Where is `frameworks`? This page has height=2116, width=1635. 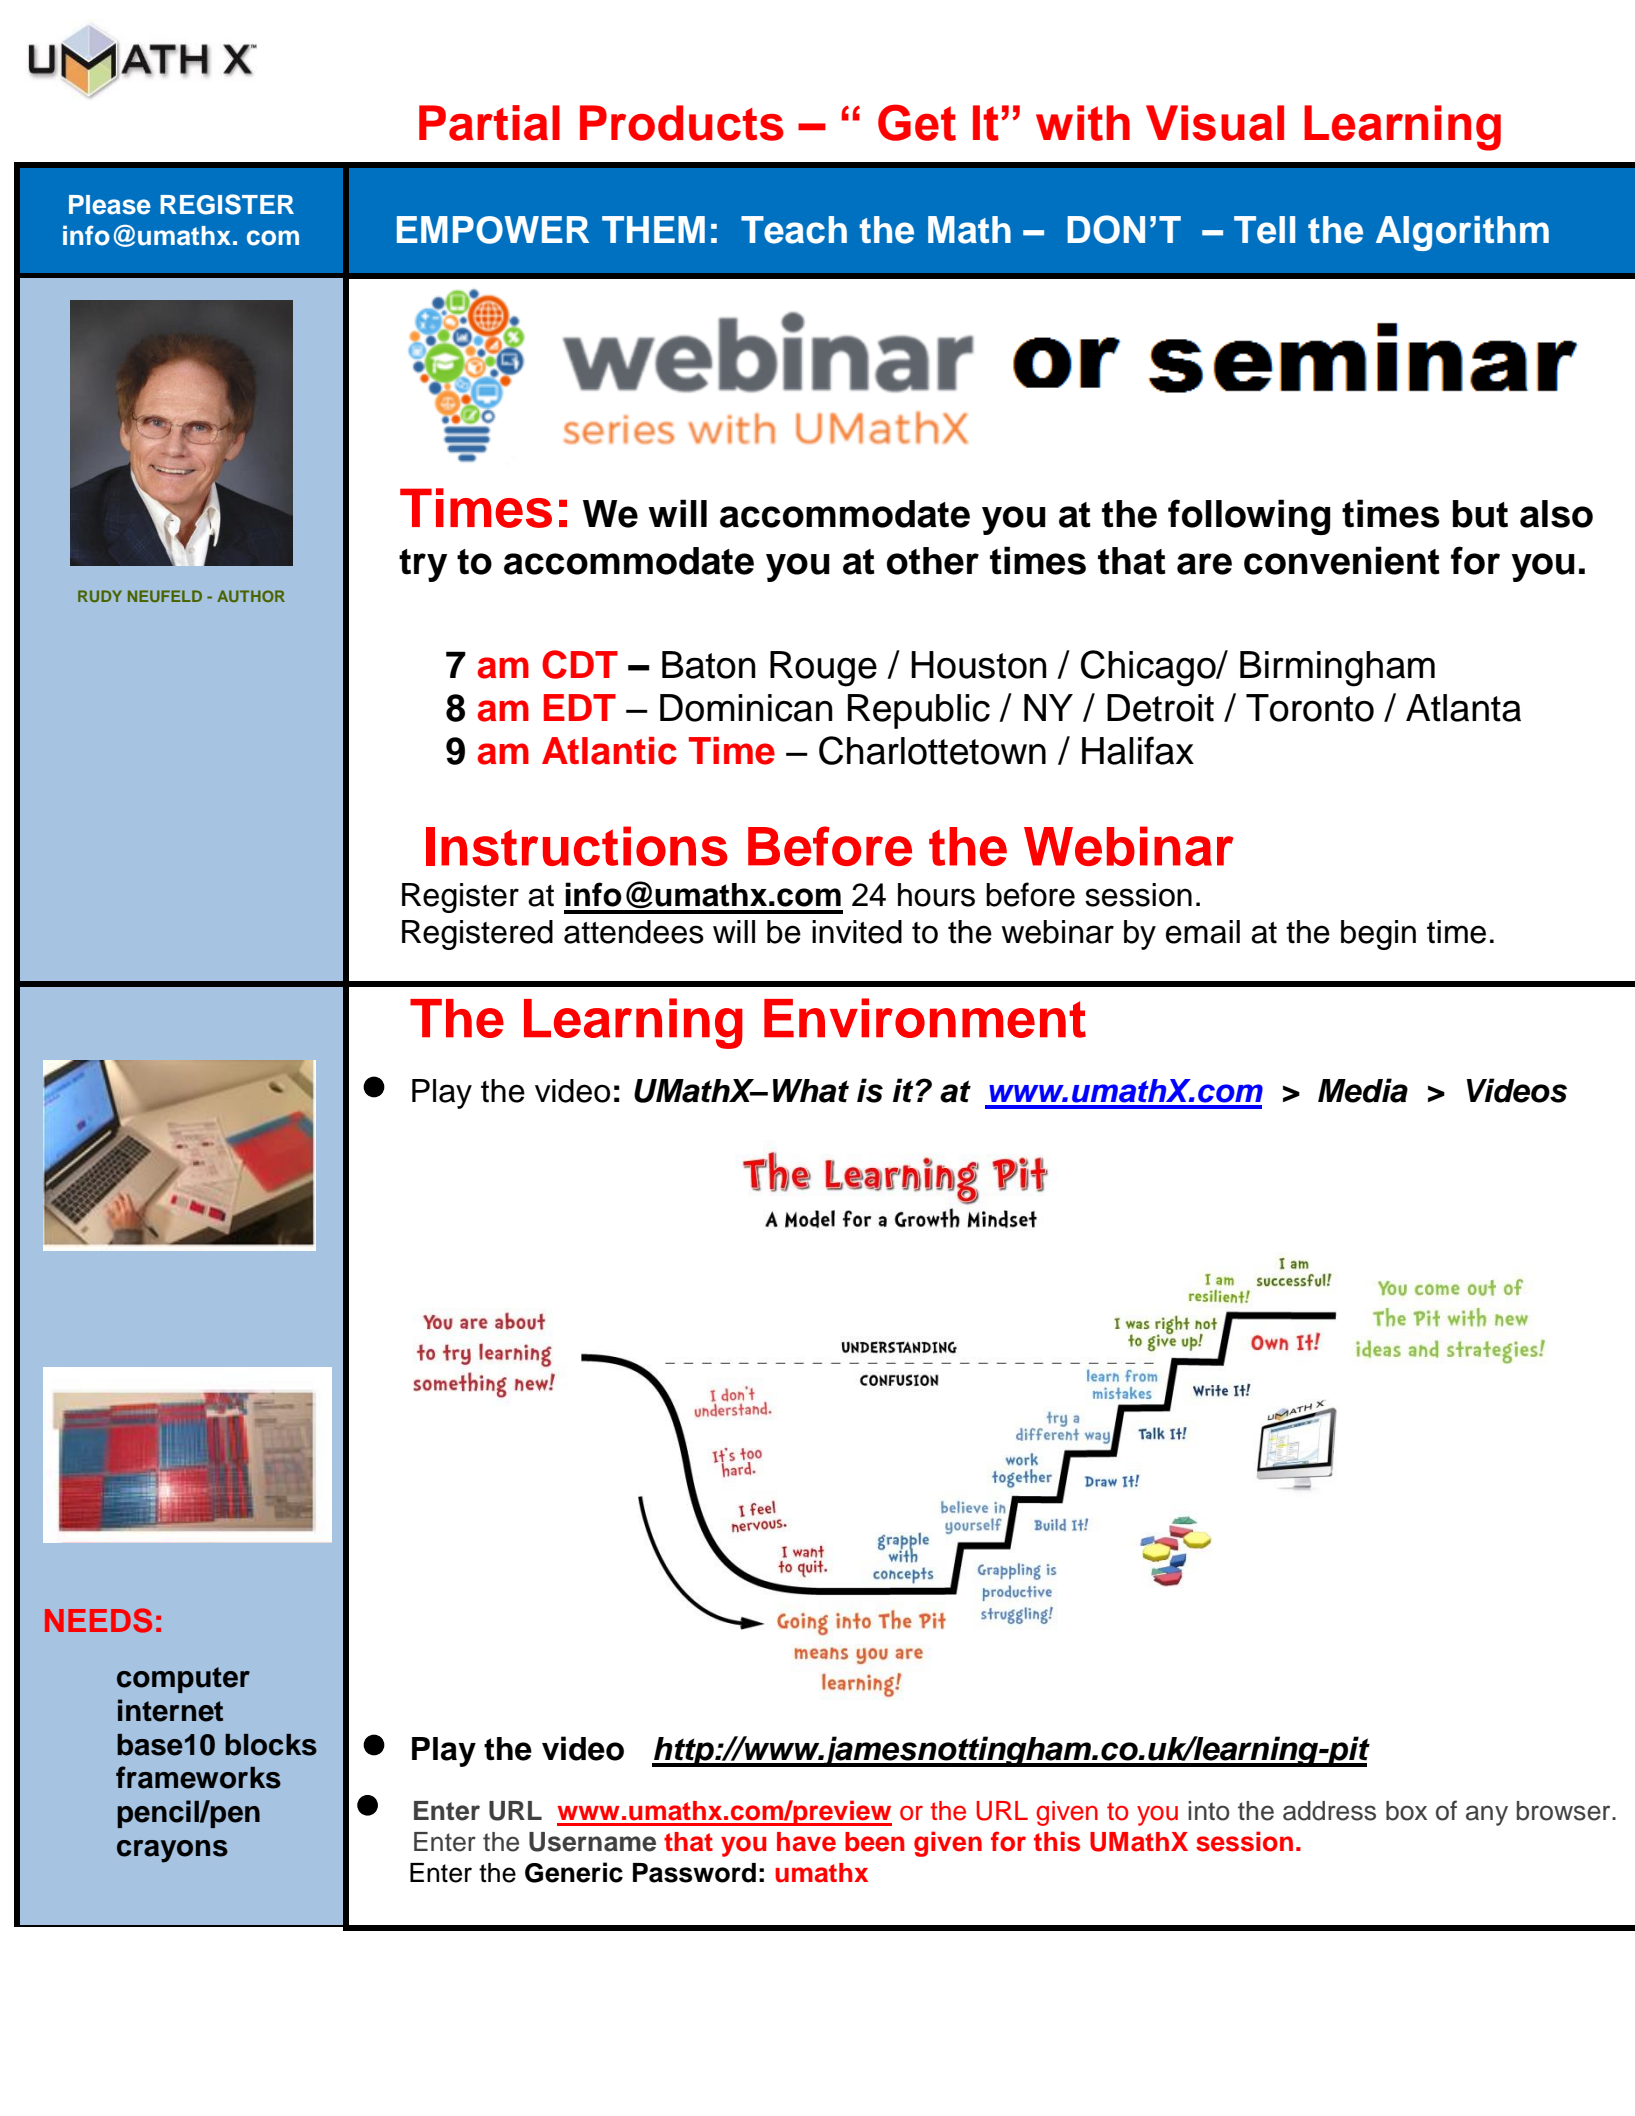 frameworks is located at coordinates (198, 1777).
